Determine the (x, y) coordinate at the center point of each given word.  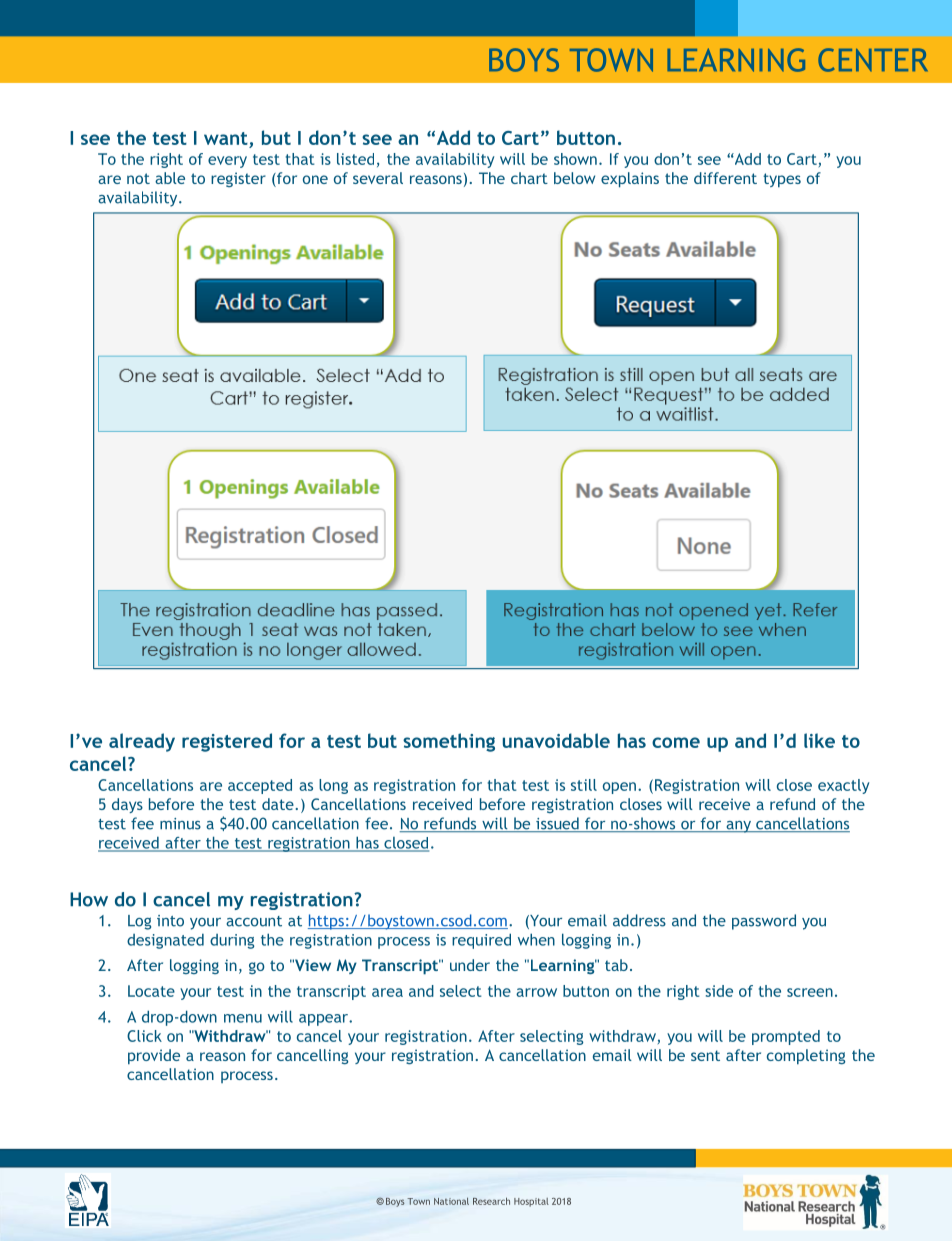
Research (491, 1201)
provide (154, 1057)
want (226, 138)
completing (806, 1057)
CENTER (873, 60)
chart (529, 178)
